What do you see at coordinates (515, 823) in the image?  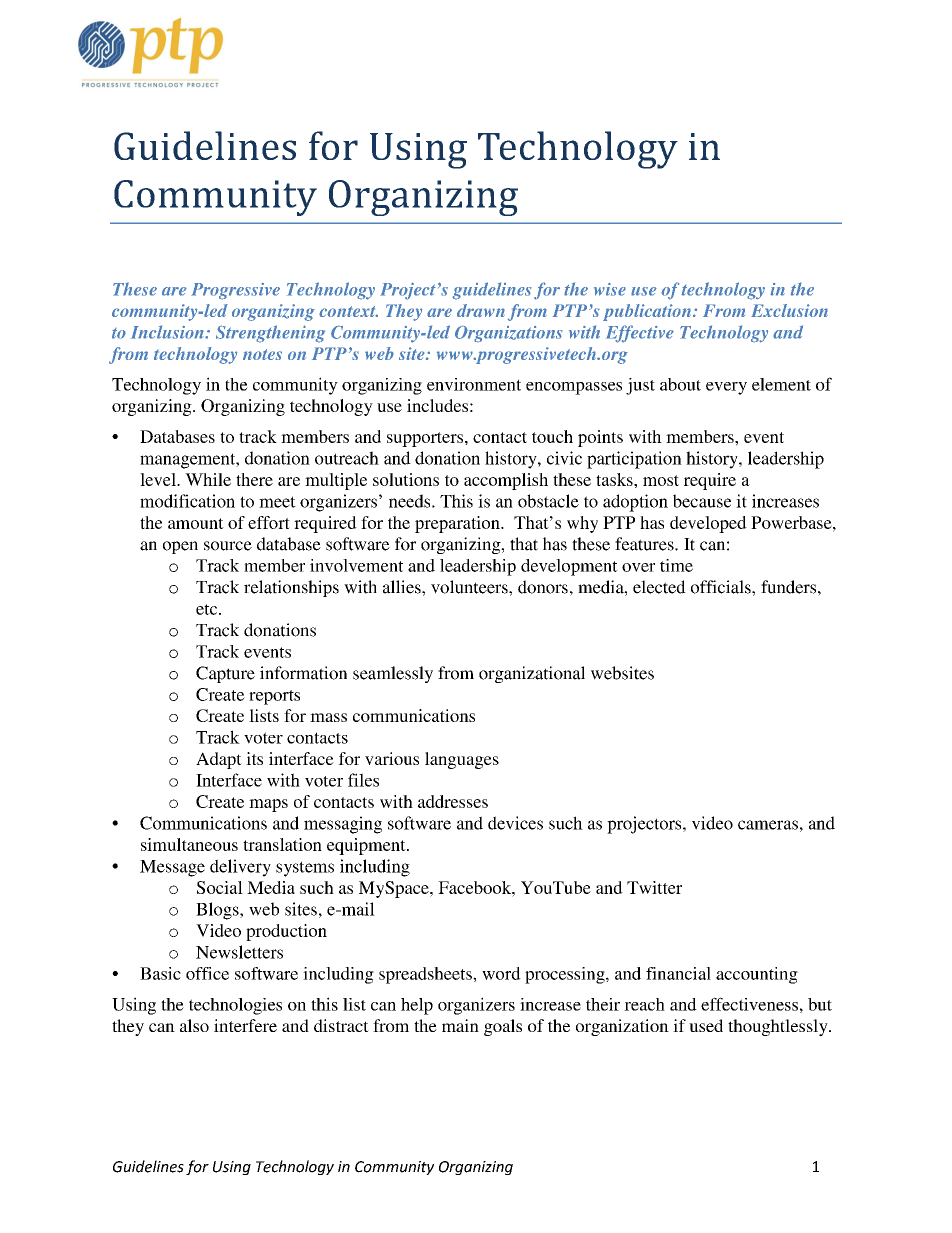 I see `devices` at bounding box center [515, 823].
